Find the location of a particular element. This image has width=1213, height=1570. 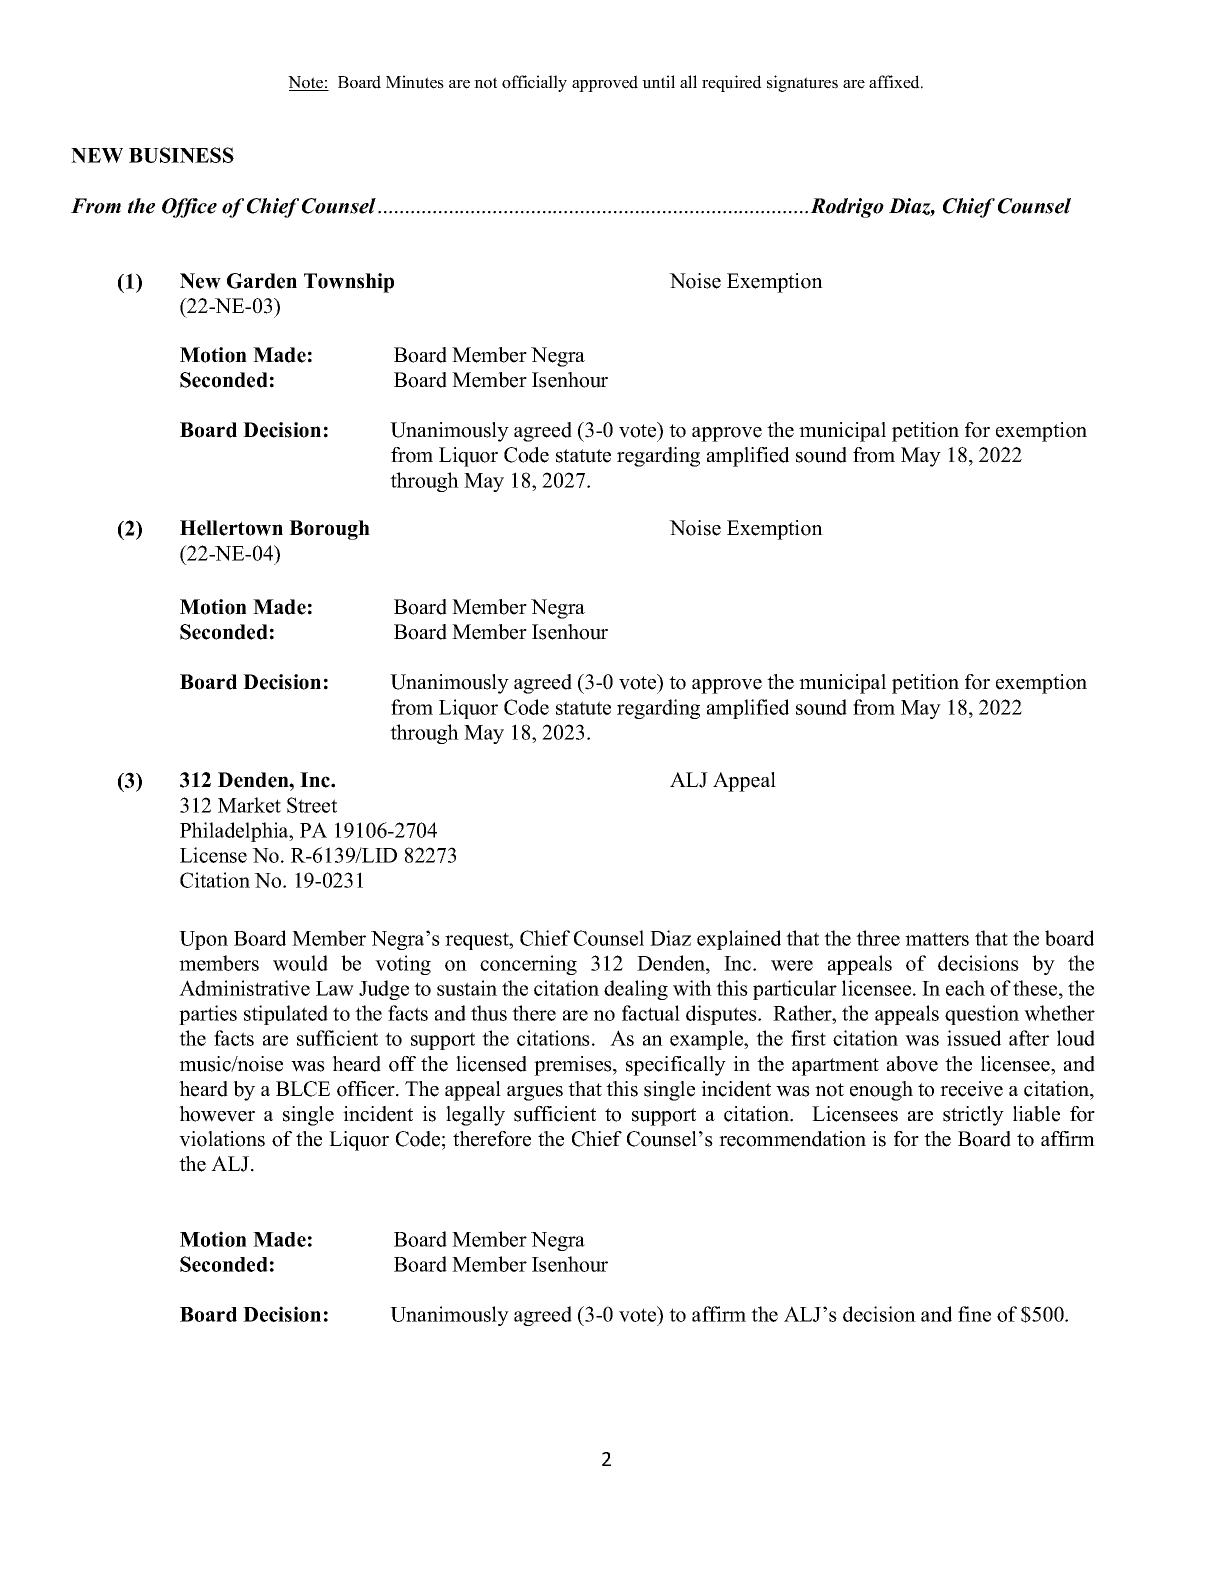

recommendation is located at coordinates (792, 1139).
